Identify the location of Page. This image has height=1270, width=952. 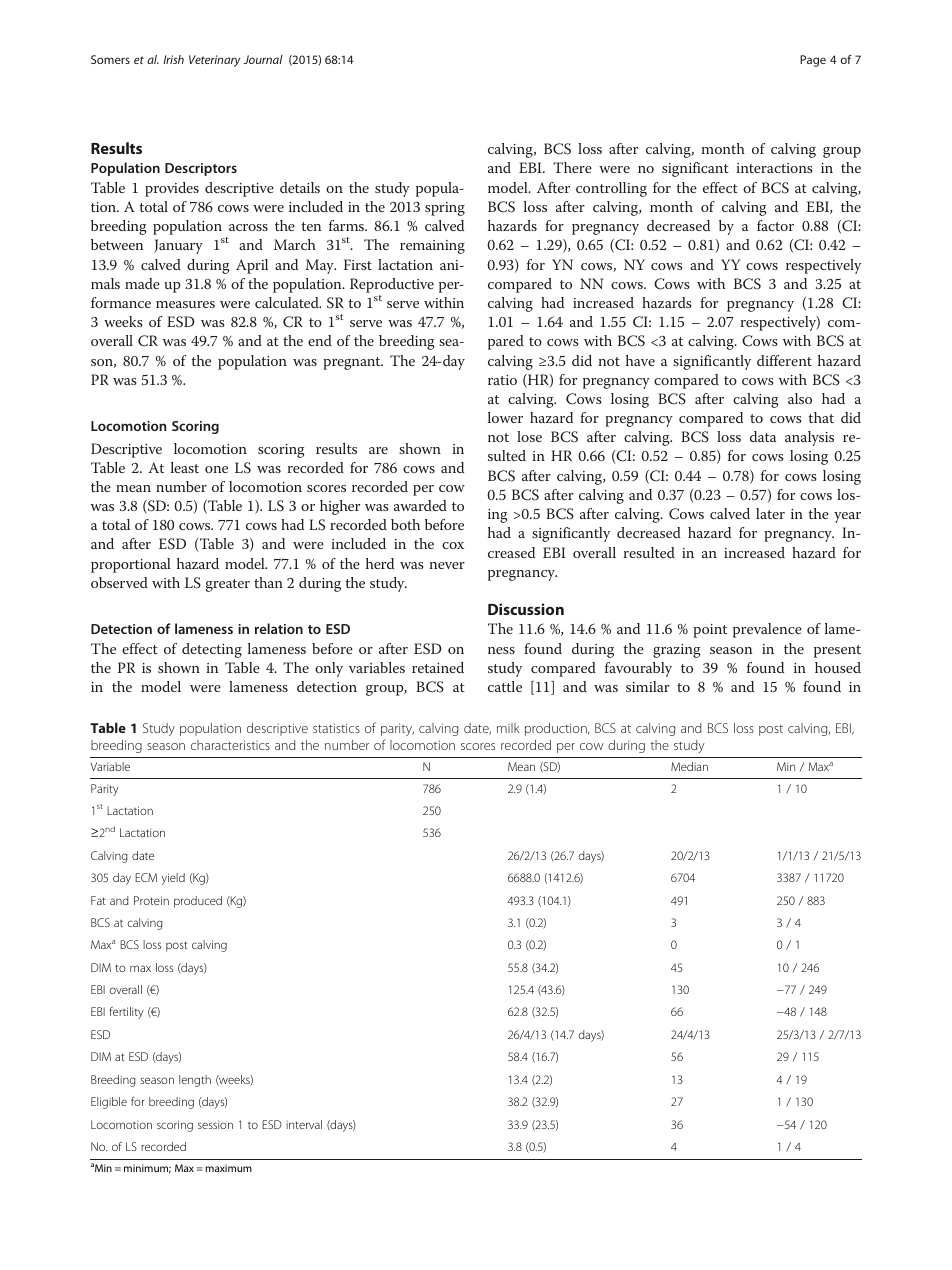
(813, 61).
